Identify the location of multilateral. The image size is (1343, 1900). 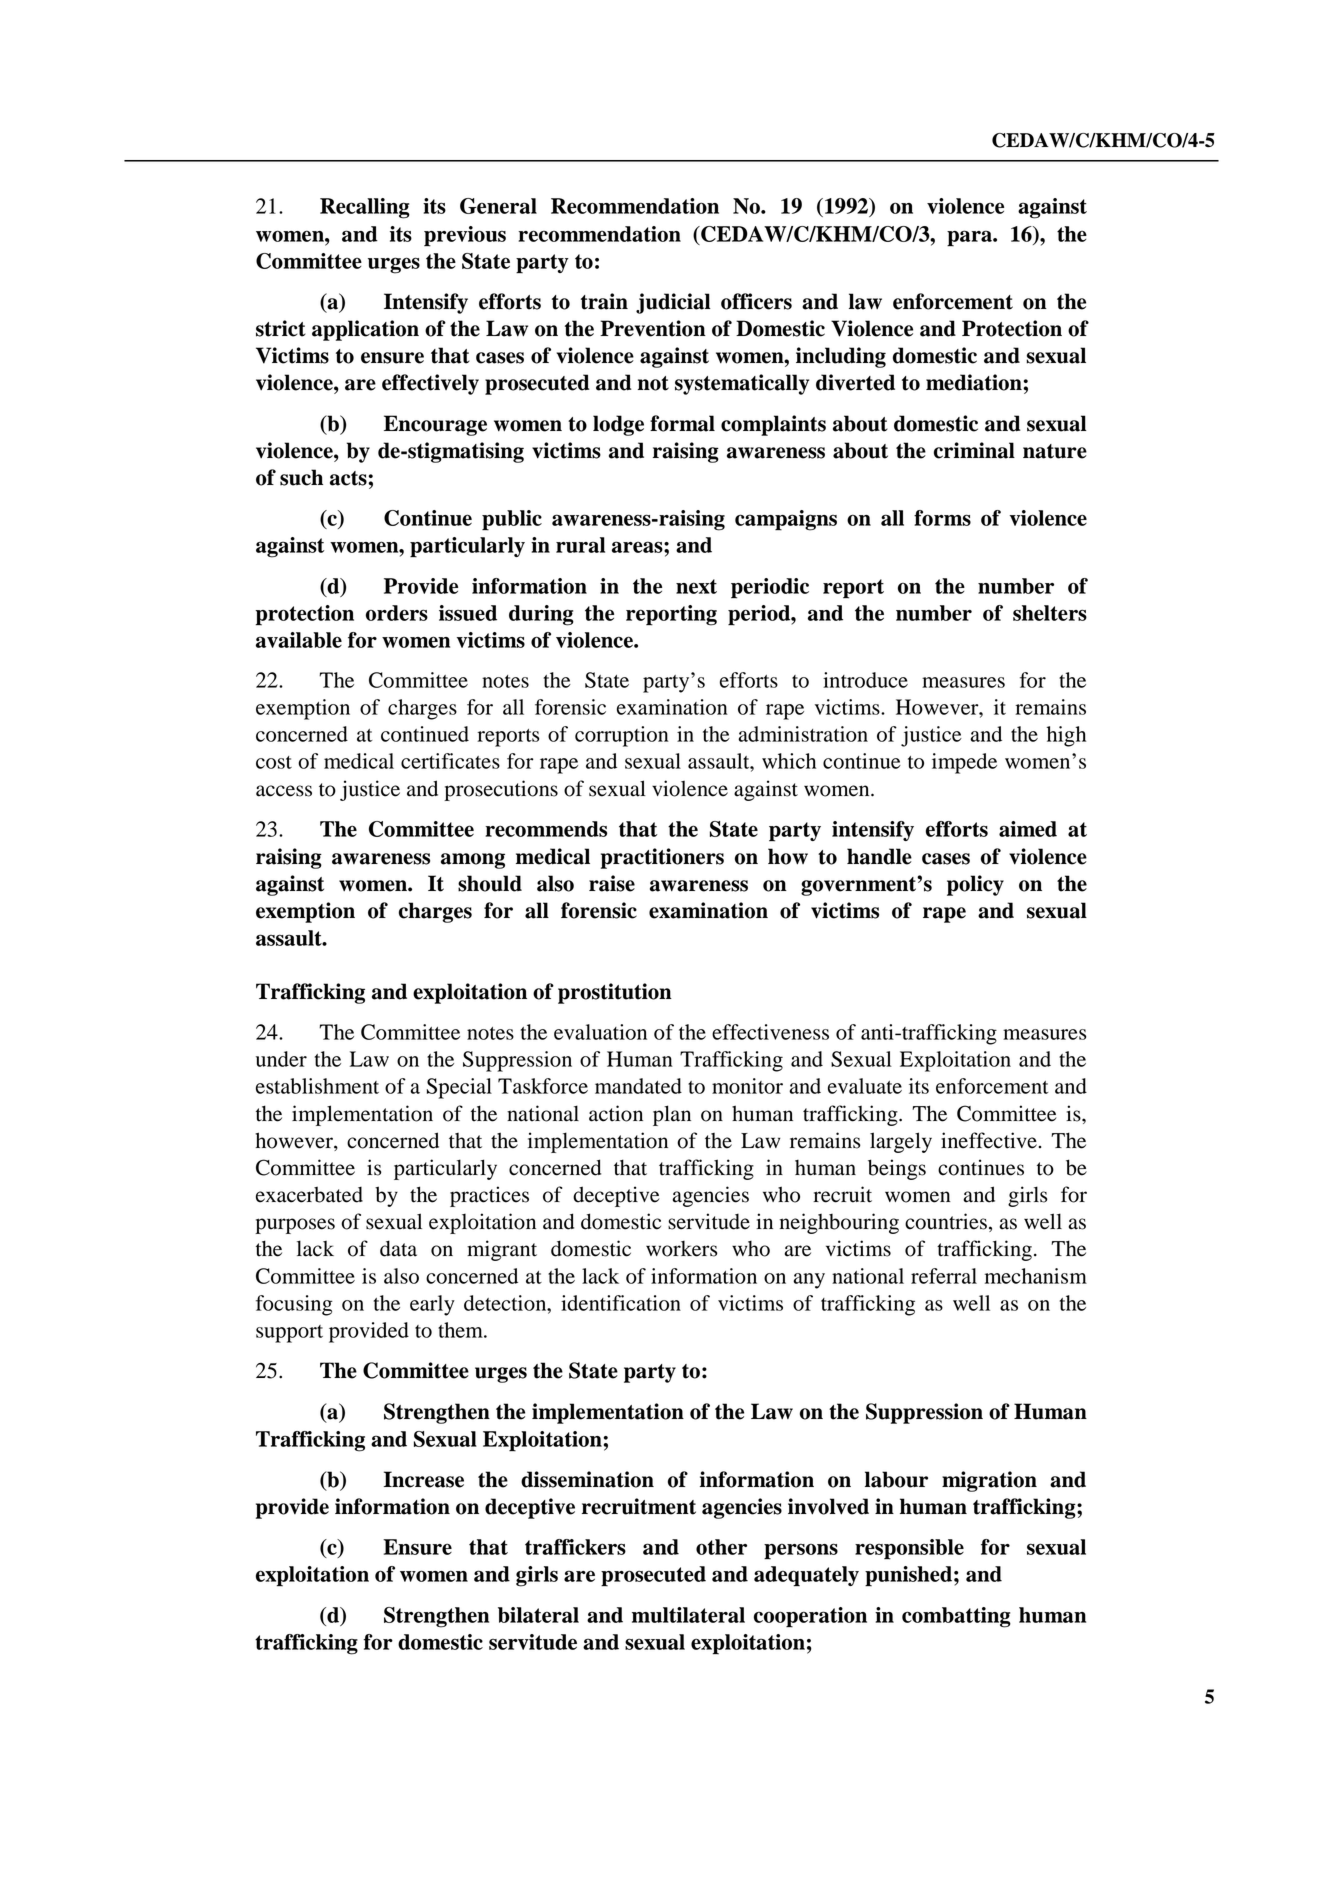
(688, 1615).
